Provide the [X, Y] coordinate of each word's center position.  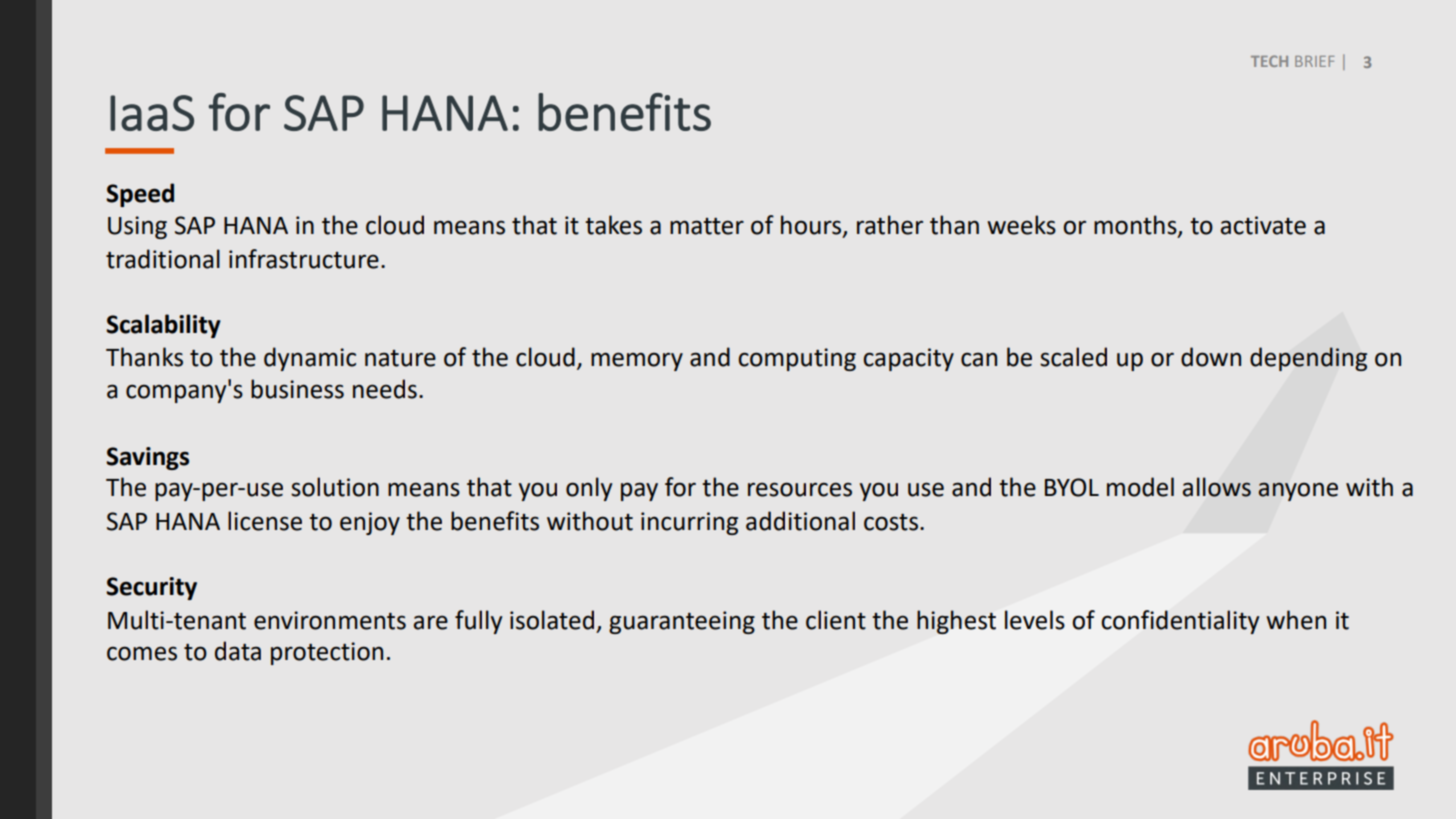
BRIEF [1314, 61]
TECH [1269, 61]
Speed [140, 195]
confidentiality [1180, 622]
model [1140, 487]
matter [707, 226]
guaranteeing [682, 622]
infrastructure [304, 259]
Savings [147, 458]
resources [800, 489]
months [1136, 226]
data [238, 651]
